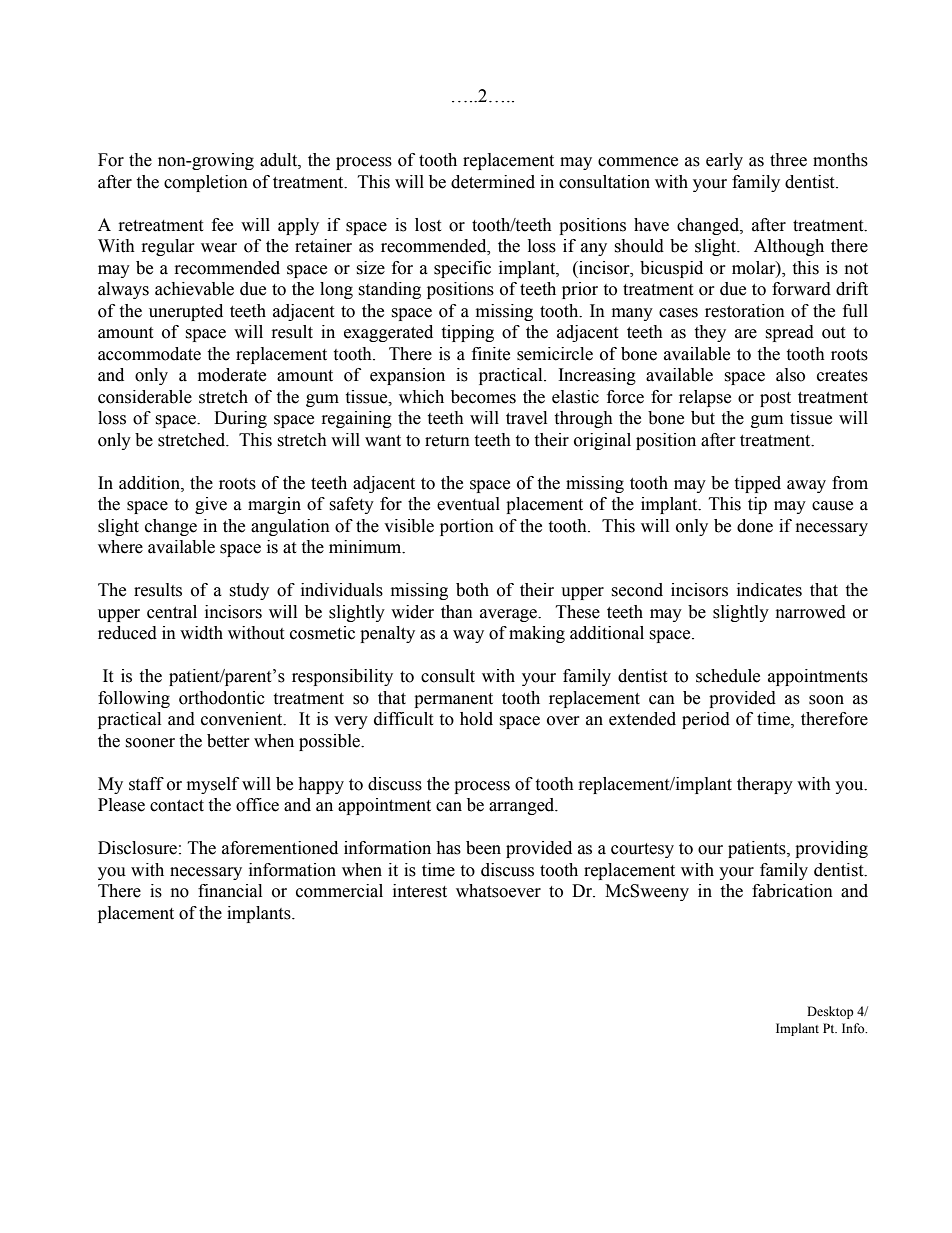 The width and height of the screenshot is (952, 1233). What do you see at coordinates (249, 591) in the screenshot?
I see `study` at bounding box center [249, 591].
